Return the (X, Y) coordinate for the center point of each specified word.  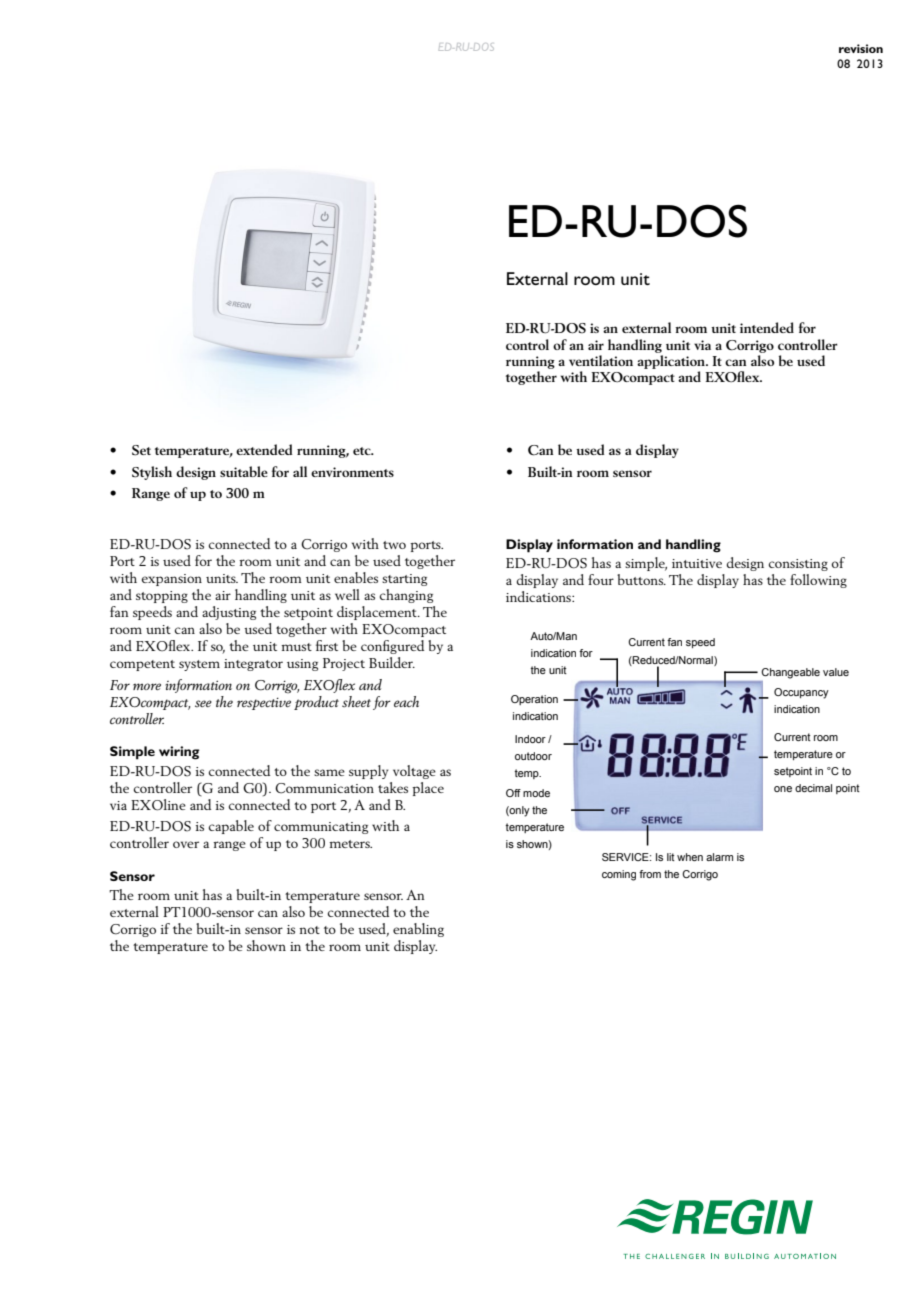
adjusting (229, 613)
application (672, 362)
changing (406, 596)
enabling (418, 930)
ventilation (601, 360)
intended (767, 327)
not (309, 930)
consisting (798, 565)
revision (861, 48)
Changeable (790, 673)
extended (264, 449)
